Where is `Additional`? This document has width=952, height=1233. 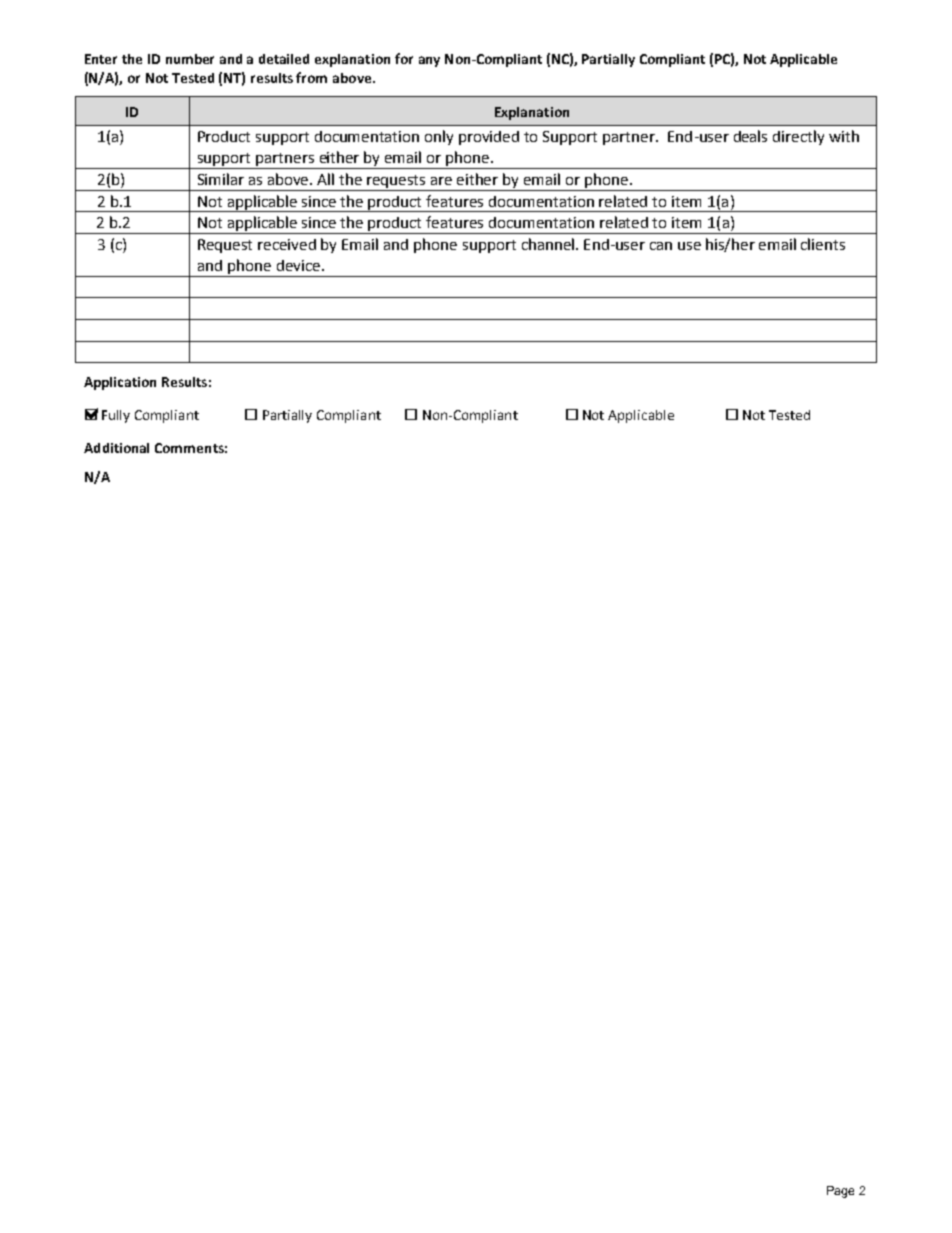
Additional is located at coordinates (116, 448).
